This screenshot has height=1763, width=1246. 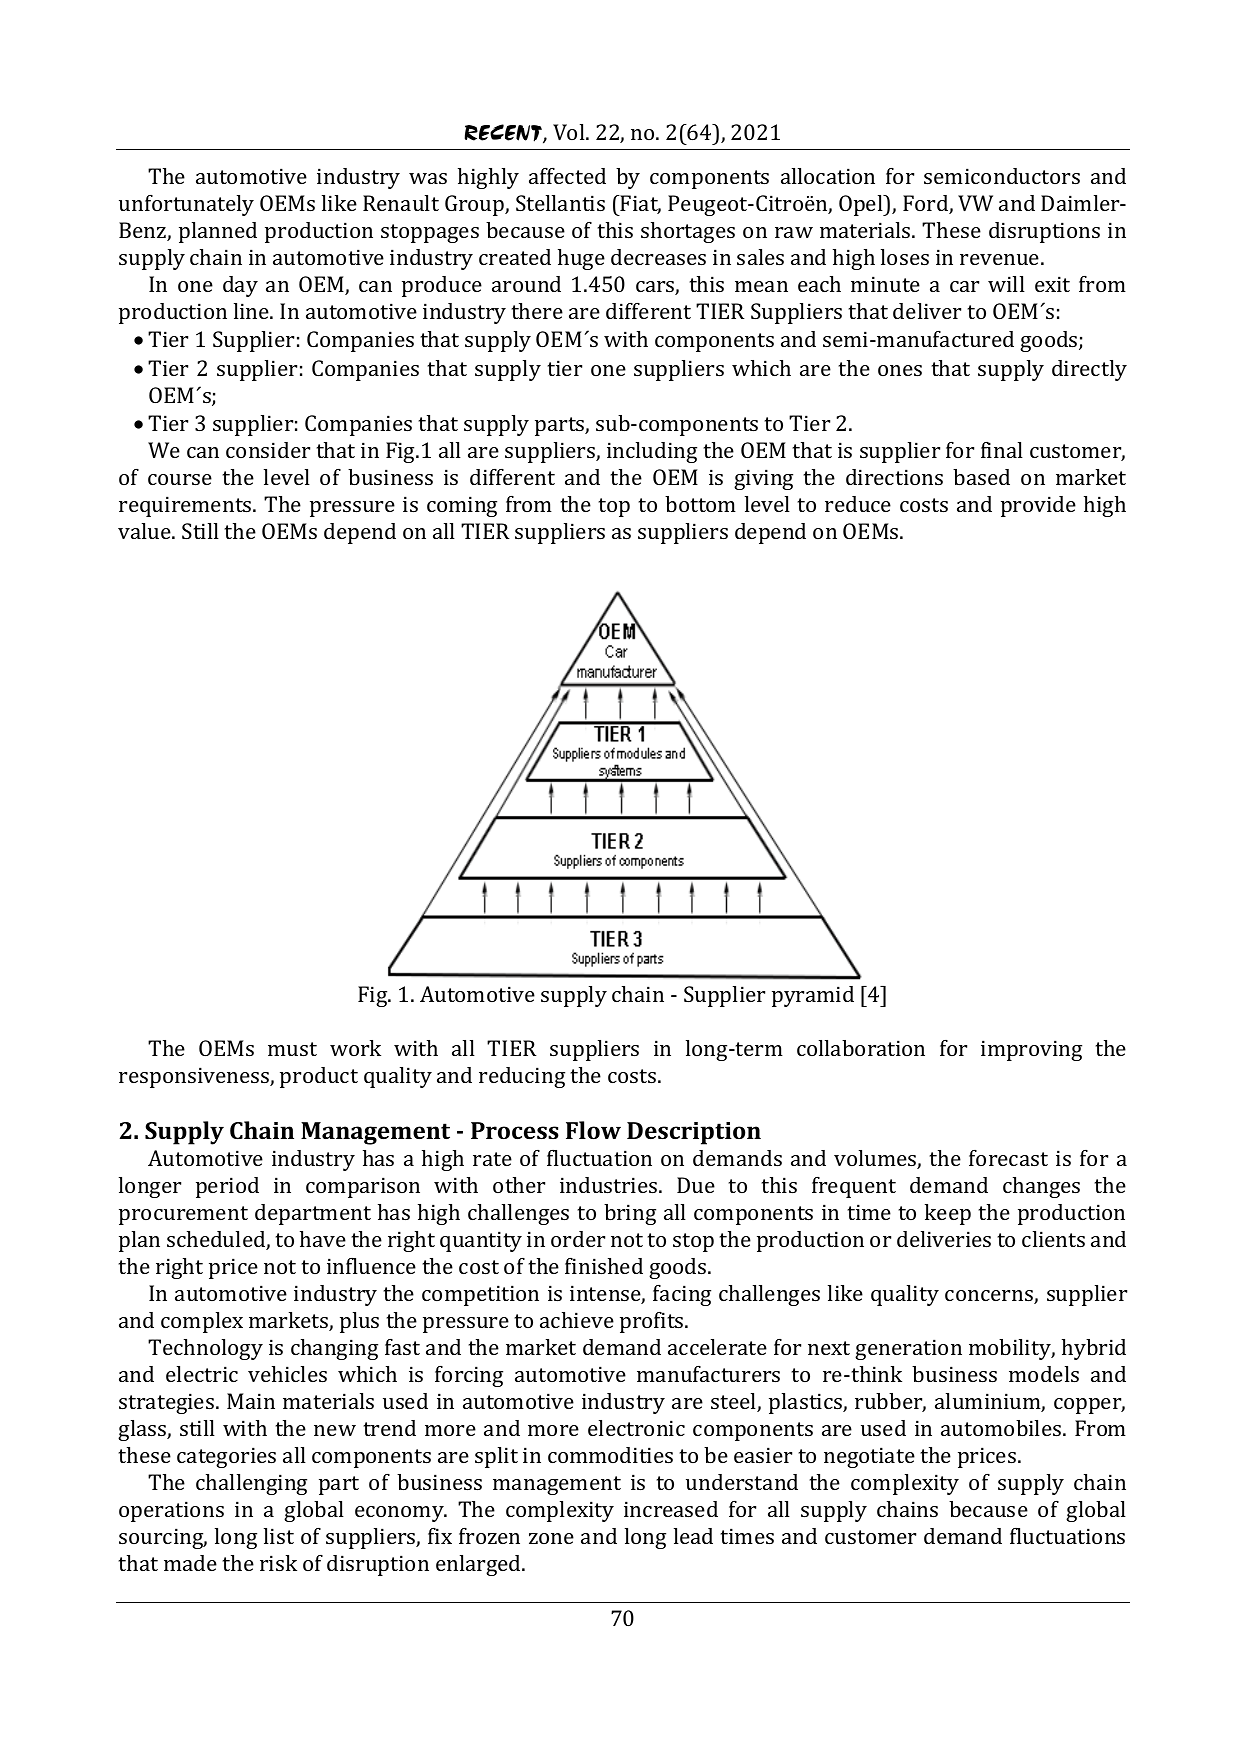 I want to click on affected, so click(x=567, y=176).
